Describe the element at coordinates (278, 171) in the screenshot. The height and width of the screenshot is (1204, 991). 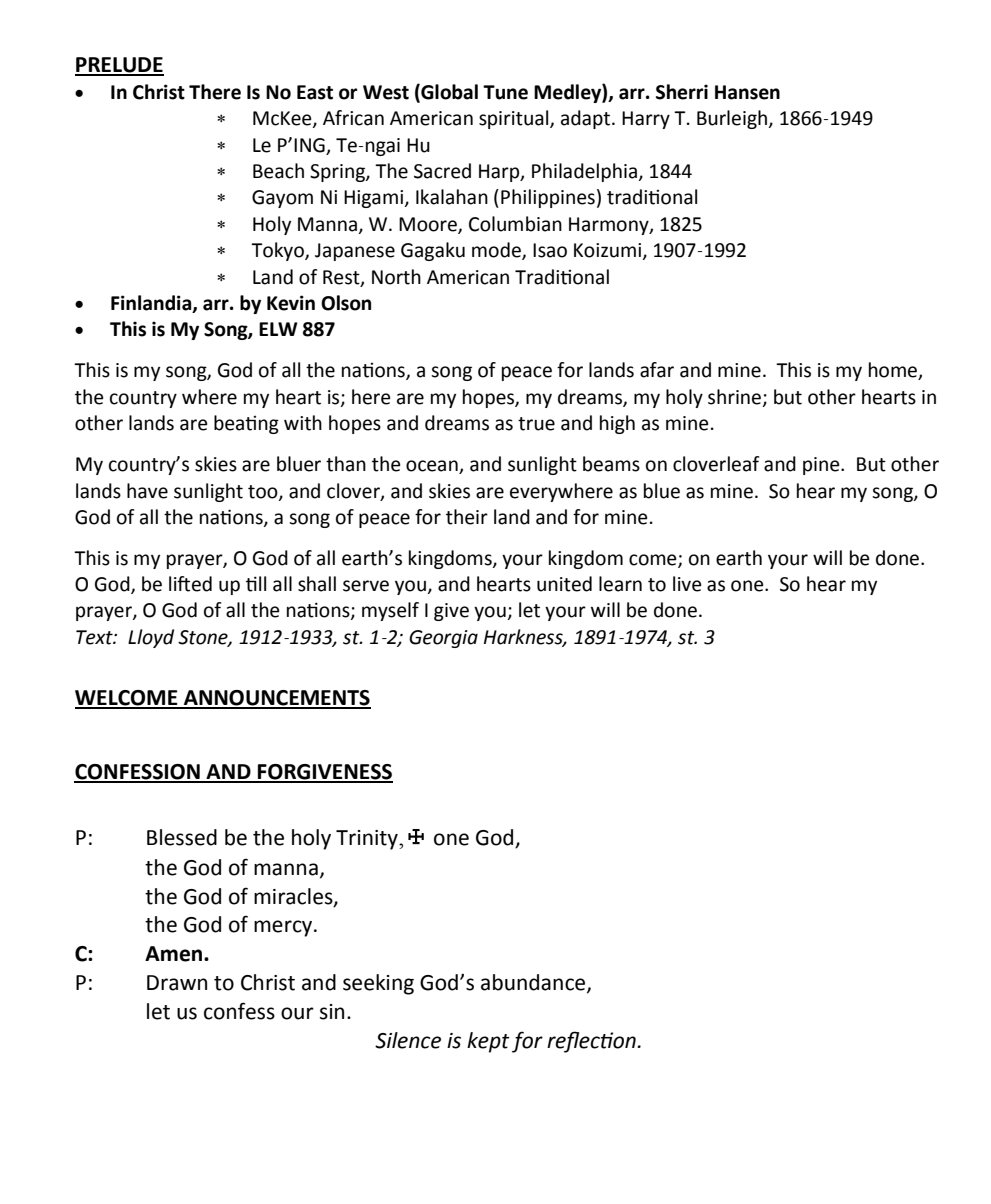
I see `Beach` at that location.
